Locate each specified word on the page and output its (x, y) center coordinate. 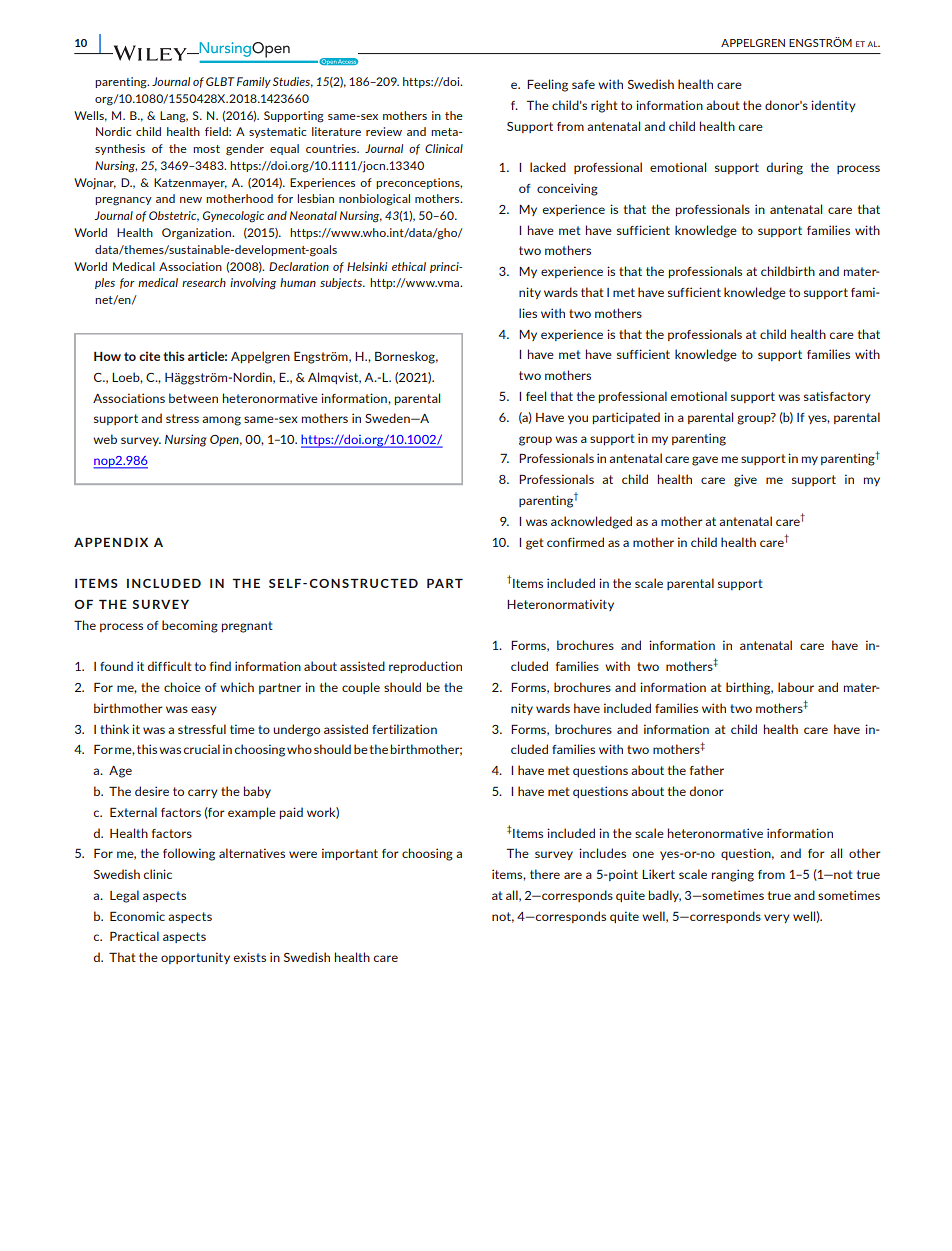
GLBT (220, 81)
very (777, 918)
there (545, 874)
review (384, 131)
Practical (134, 936)
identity (833, 106)
